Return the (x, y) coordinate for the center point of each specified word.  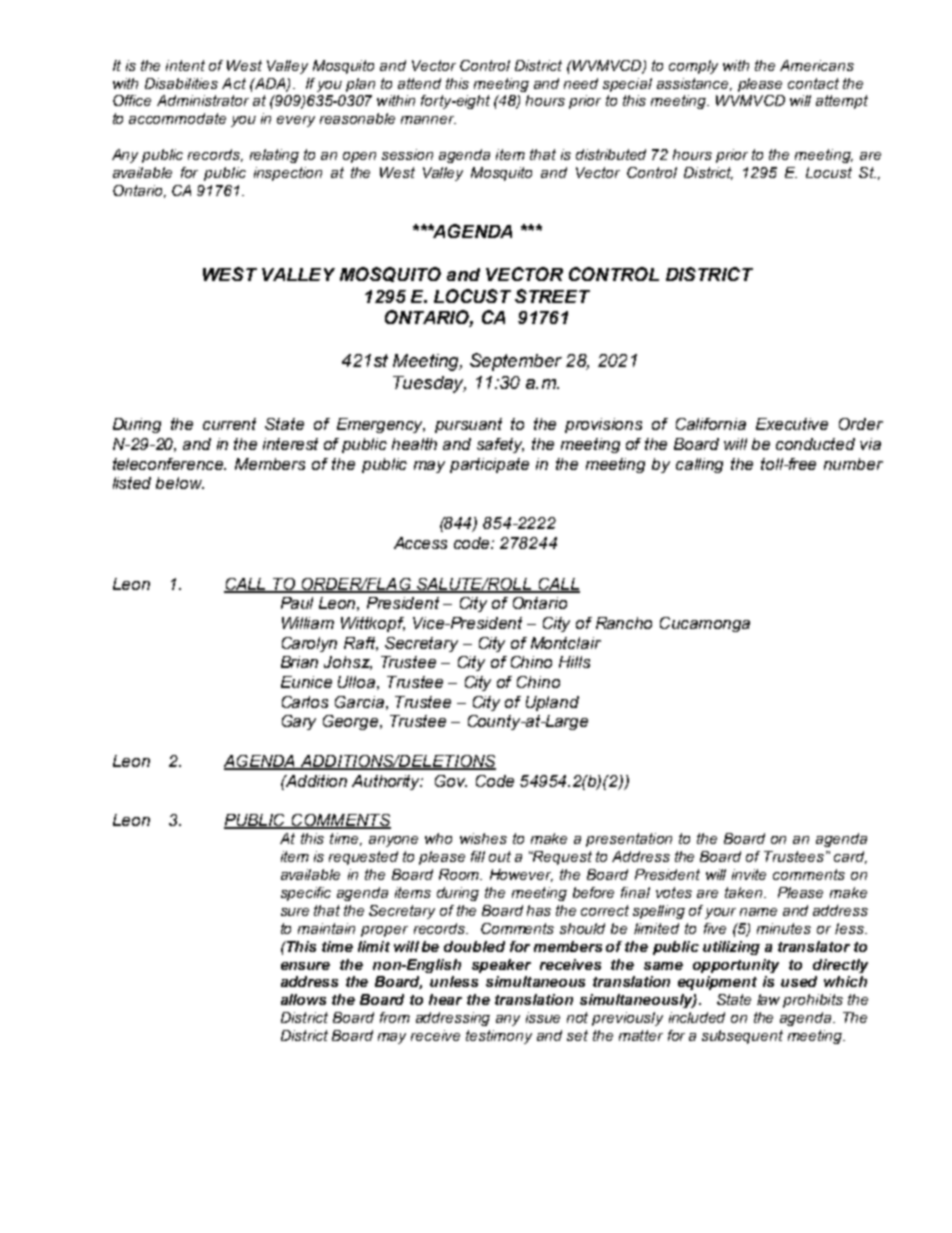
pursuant (468, 425)
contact (813, 83)
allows (303, 999)
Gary (299, 722)
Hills (574, 662)
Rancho (624, 623)
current (229, 424)
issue (543, 1017)
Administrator (203, 100)
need (581, 83)
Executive (792, 424)
